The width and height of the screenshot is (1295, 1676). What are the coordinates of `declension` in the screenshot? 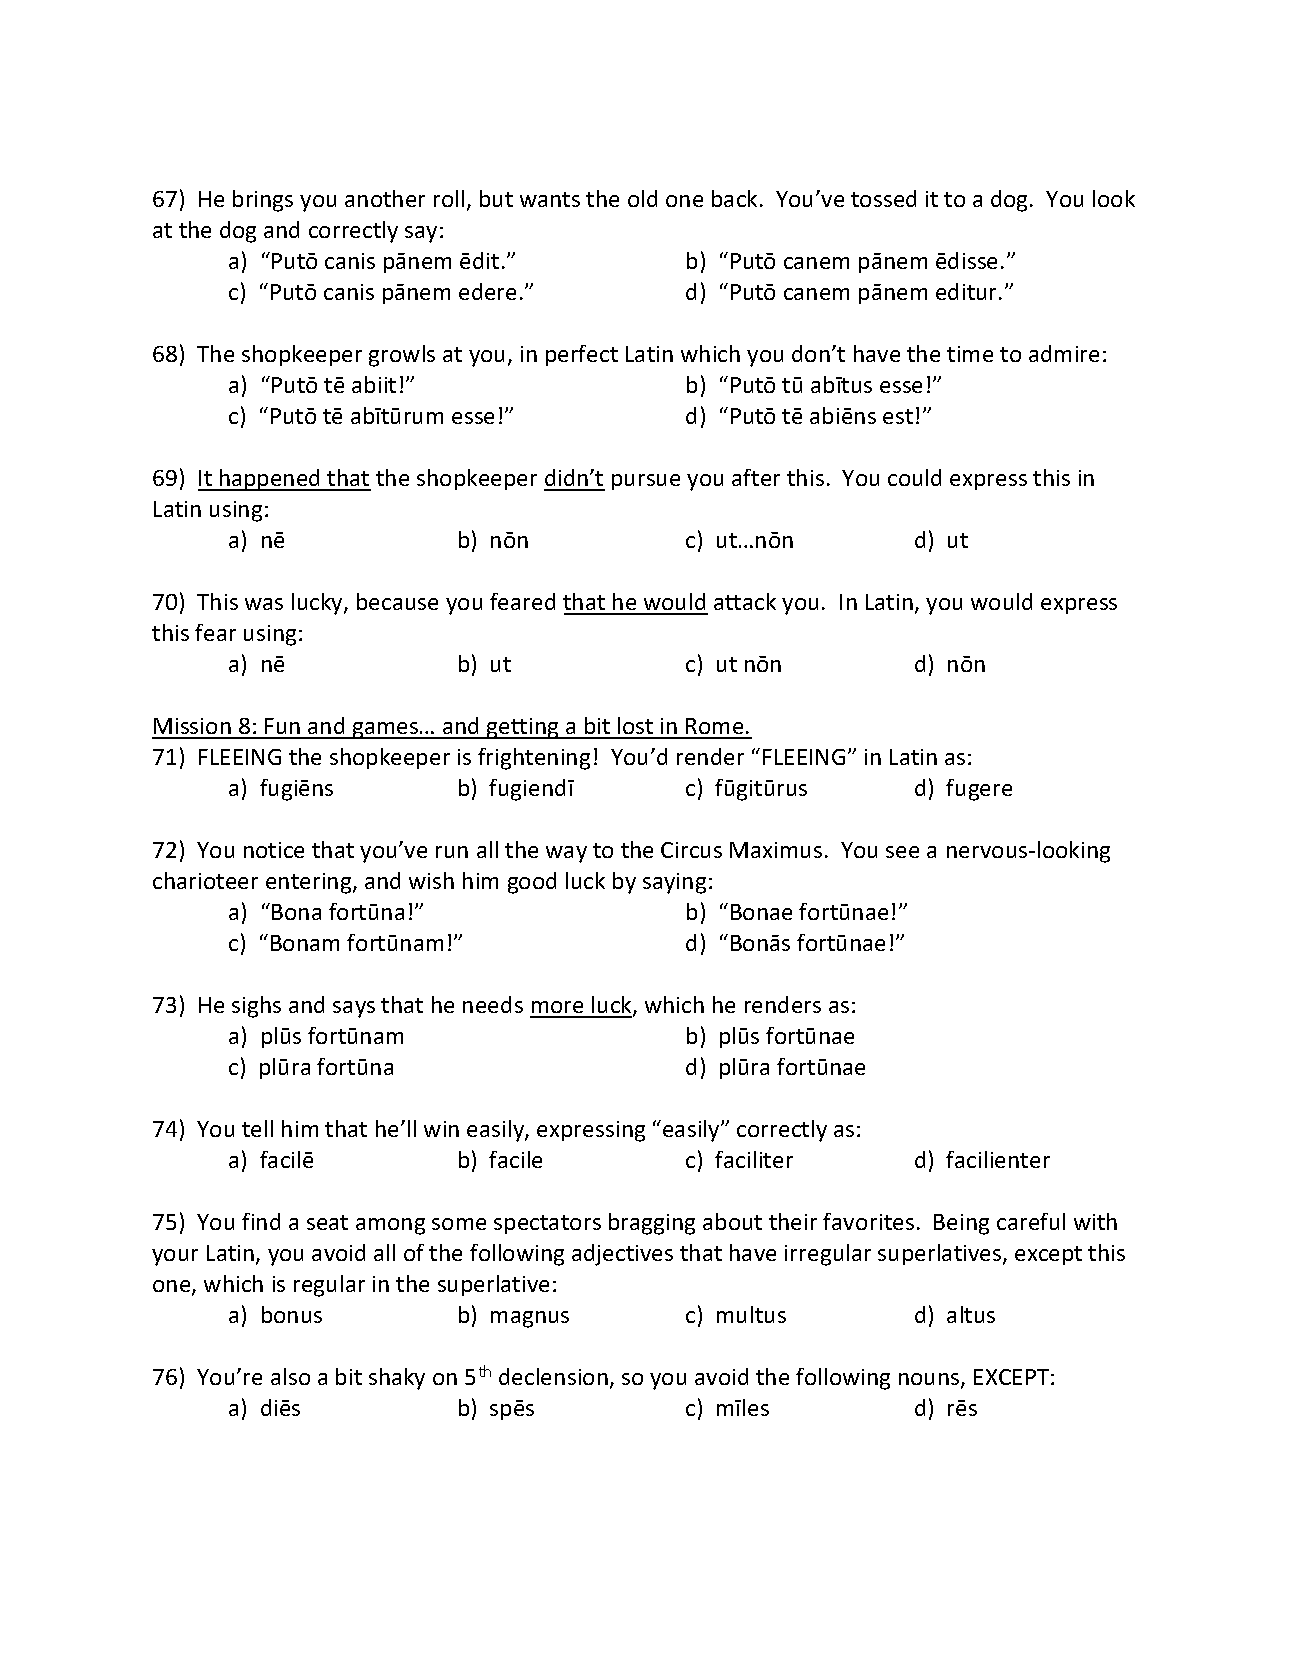 It's located at (553, 1376).
